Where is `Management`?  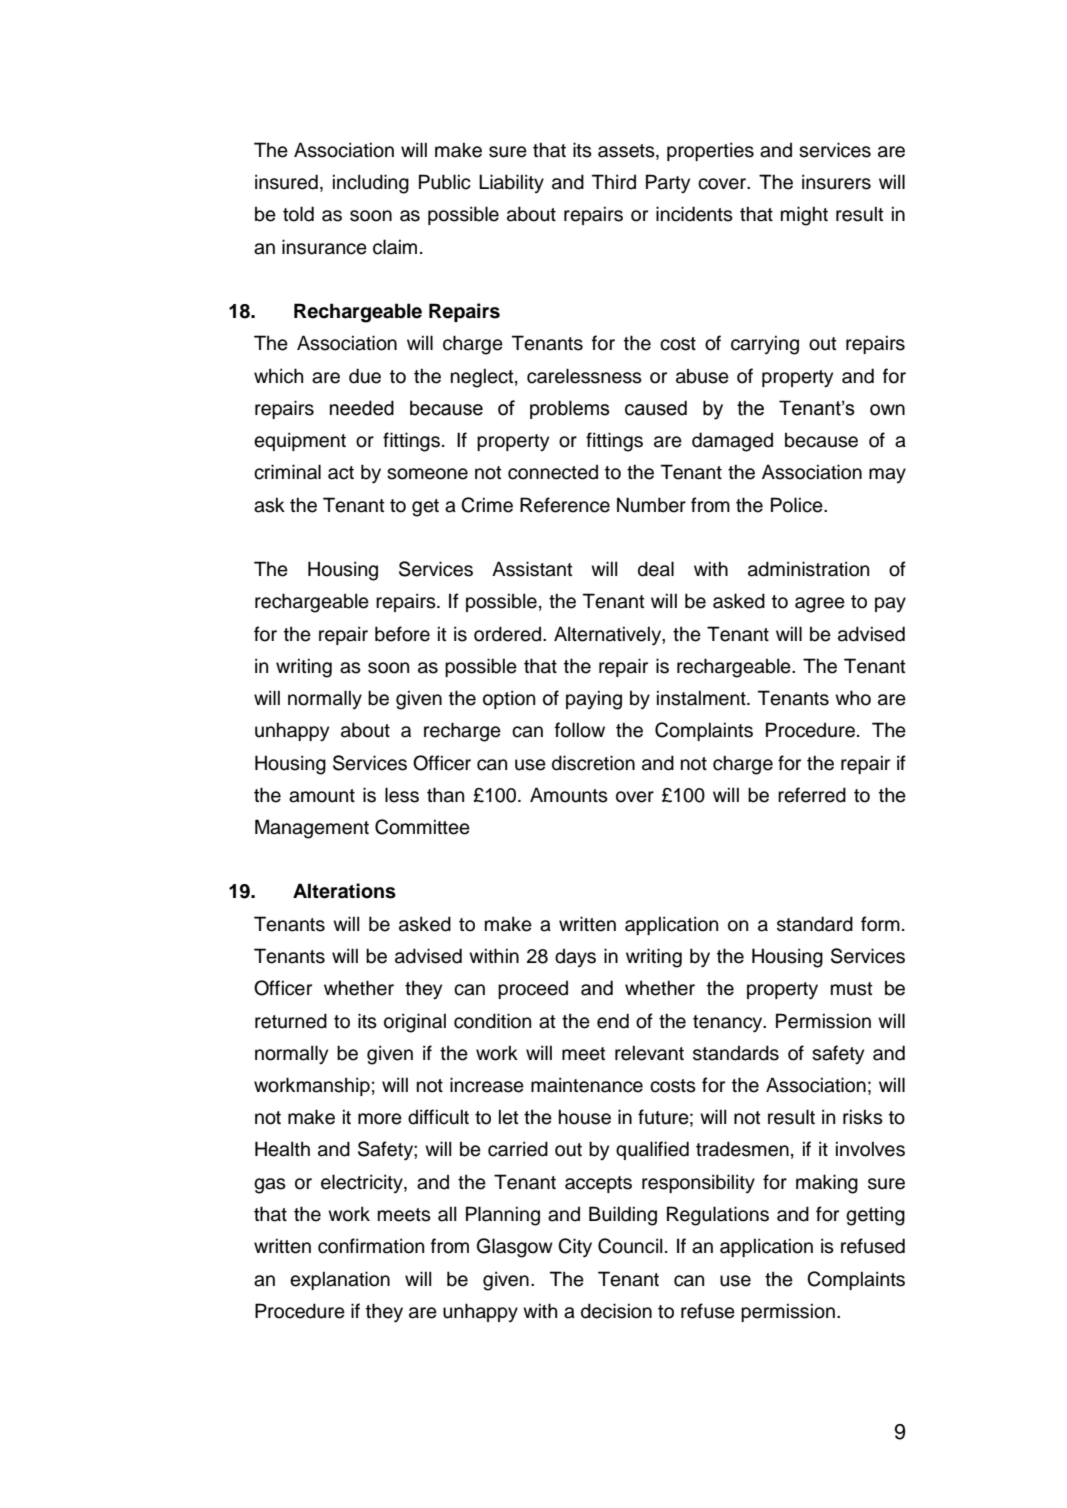
Management is located at coordinates (312, 829).
